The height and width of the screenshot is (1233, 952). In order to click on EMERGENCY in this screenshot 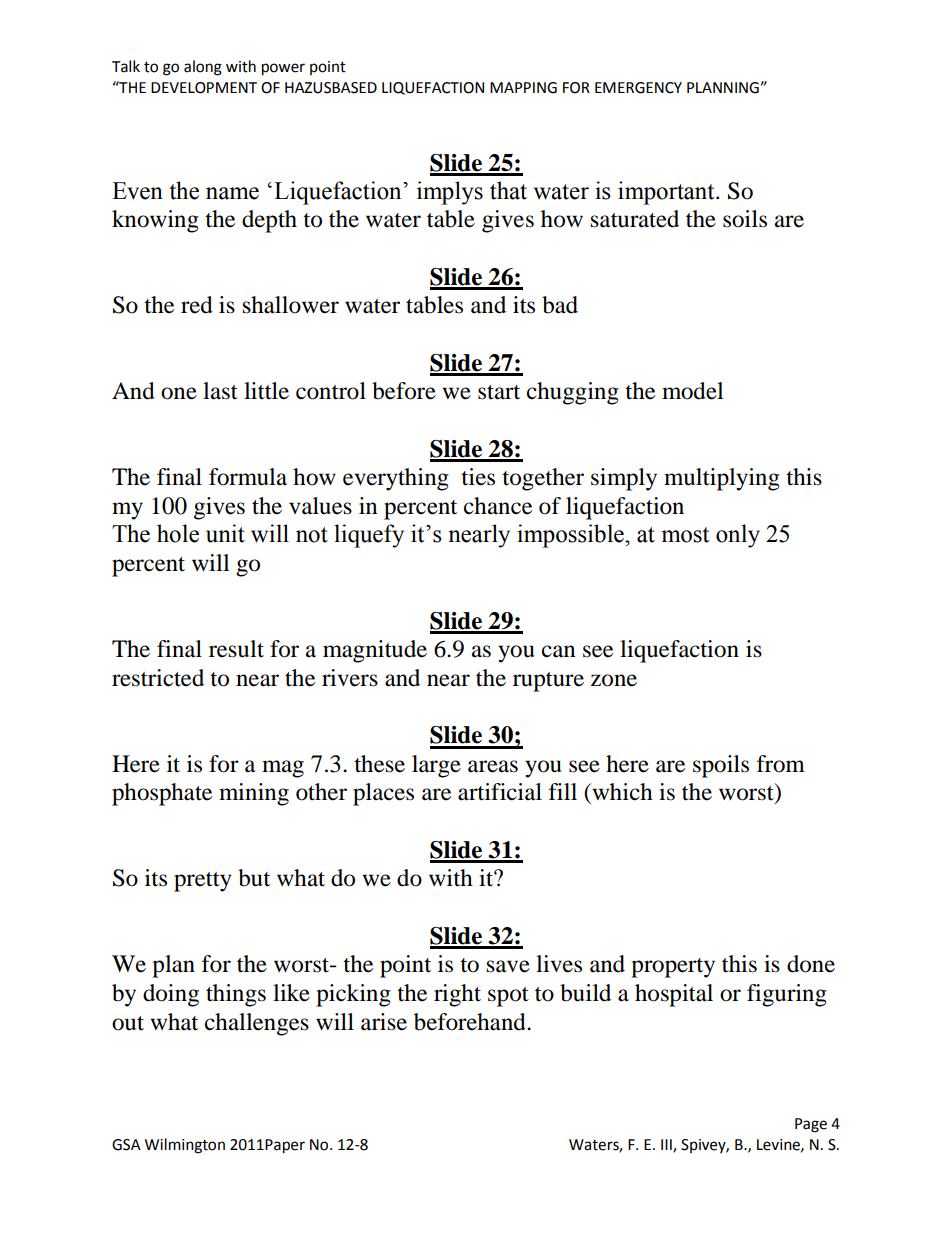, I will do `click(638, 88)`.
